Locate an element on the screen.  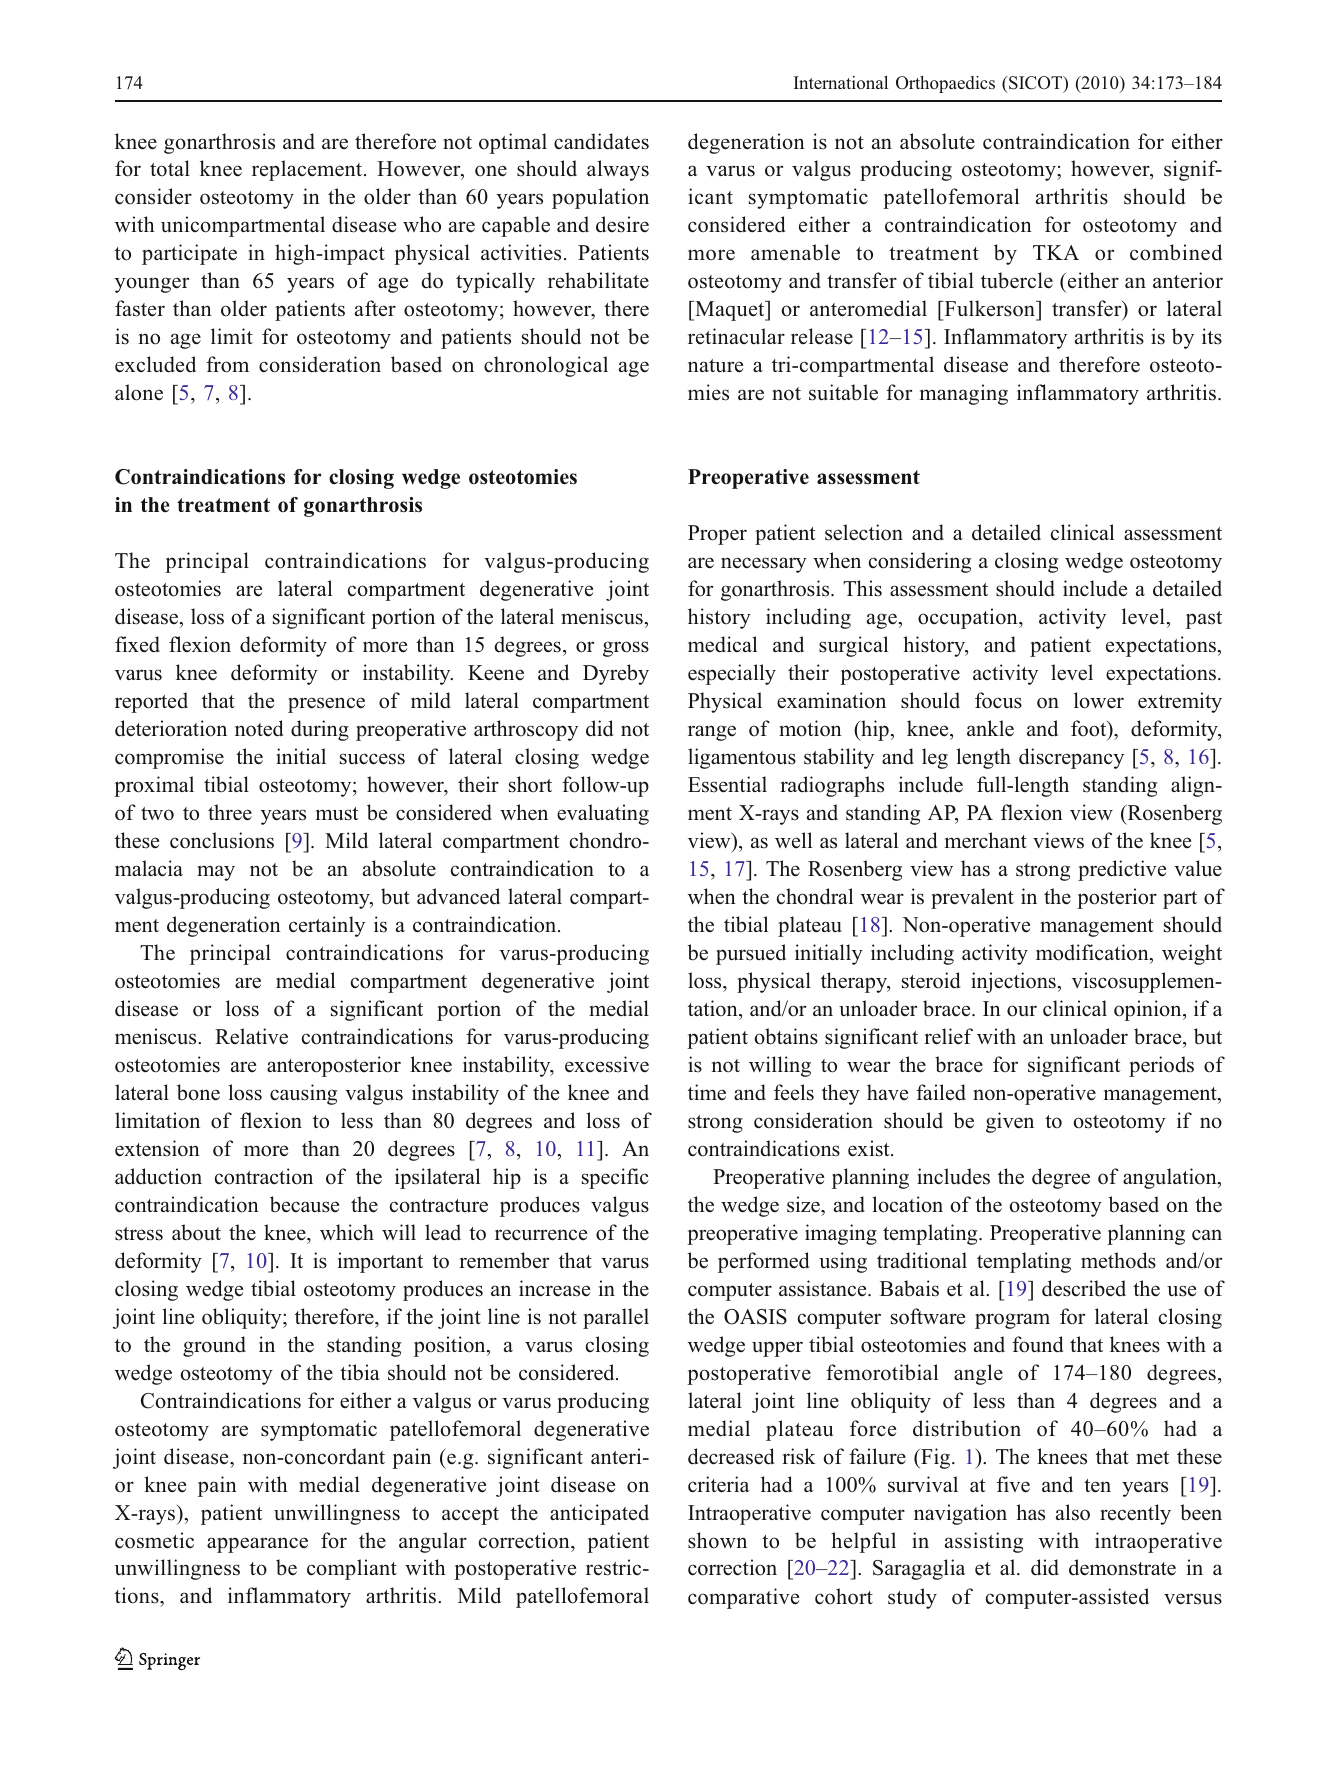
Orthopaedics is located at coordinates (945, 84).
